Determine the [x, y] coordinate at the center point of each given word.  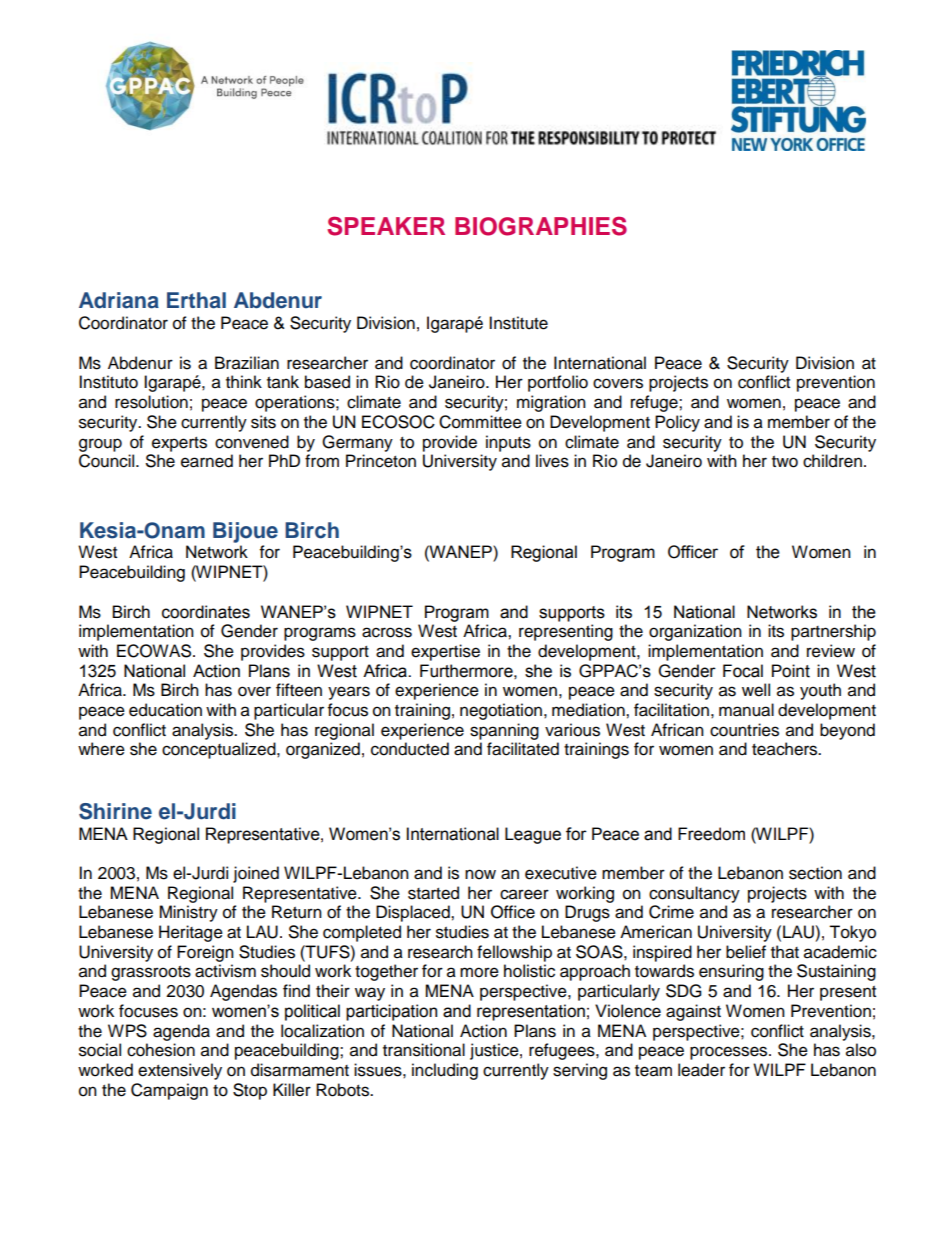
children [832, 461]
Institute [518, 323]
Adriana [119, 300]
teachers [786, 749]
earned [207, 461]
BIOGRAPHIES [541, 226]
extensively [180, 1071]
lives [552, 461]
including [445, 1071]
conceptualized [220, 750]
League [533, 835]
